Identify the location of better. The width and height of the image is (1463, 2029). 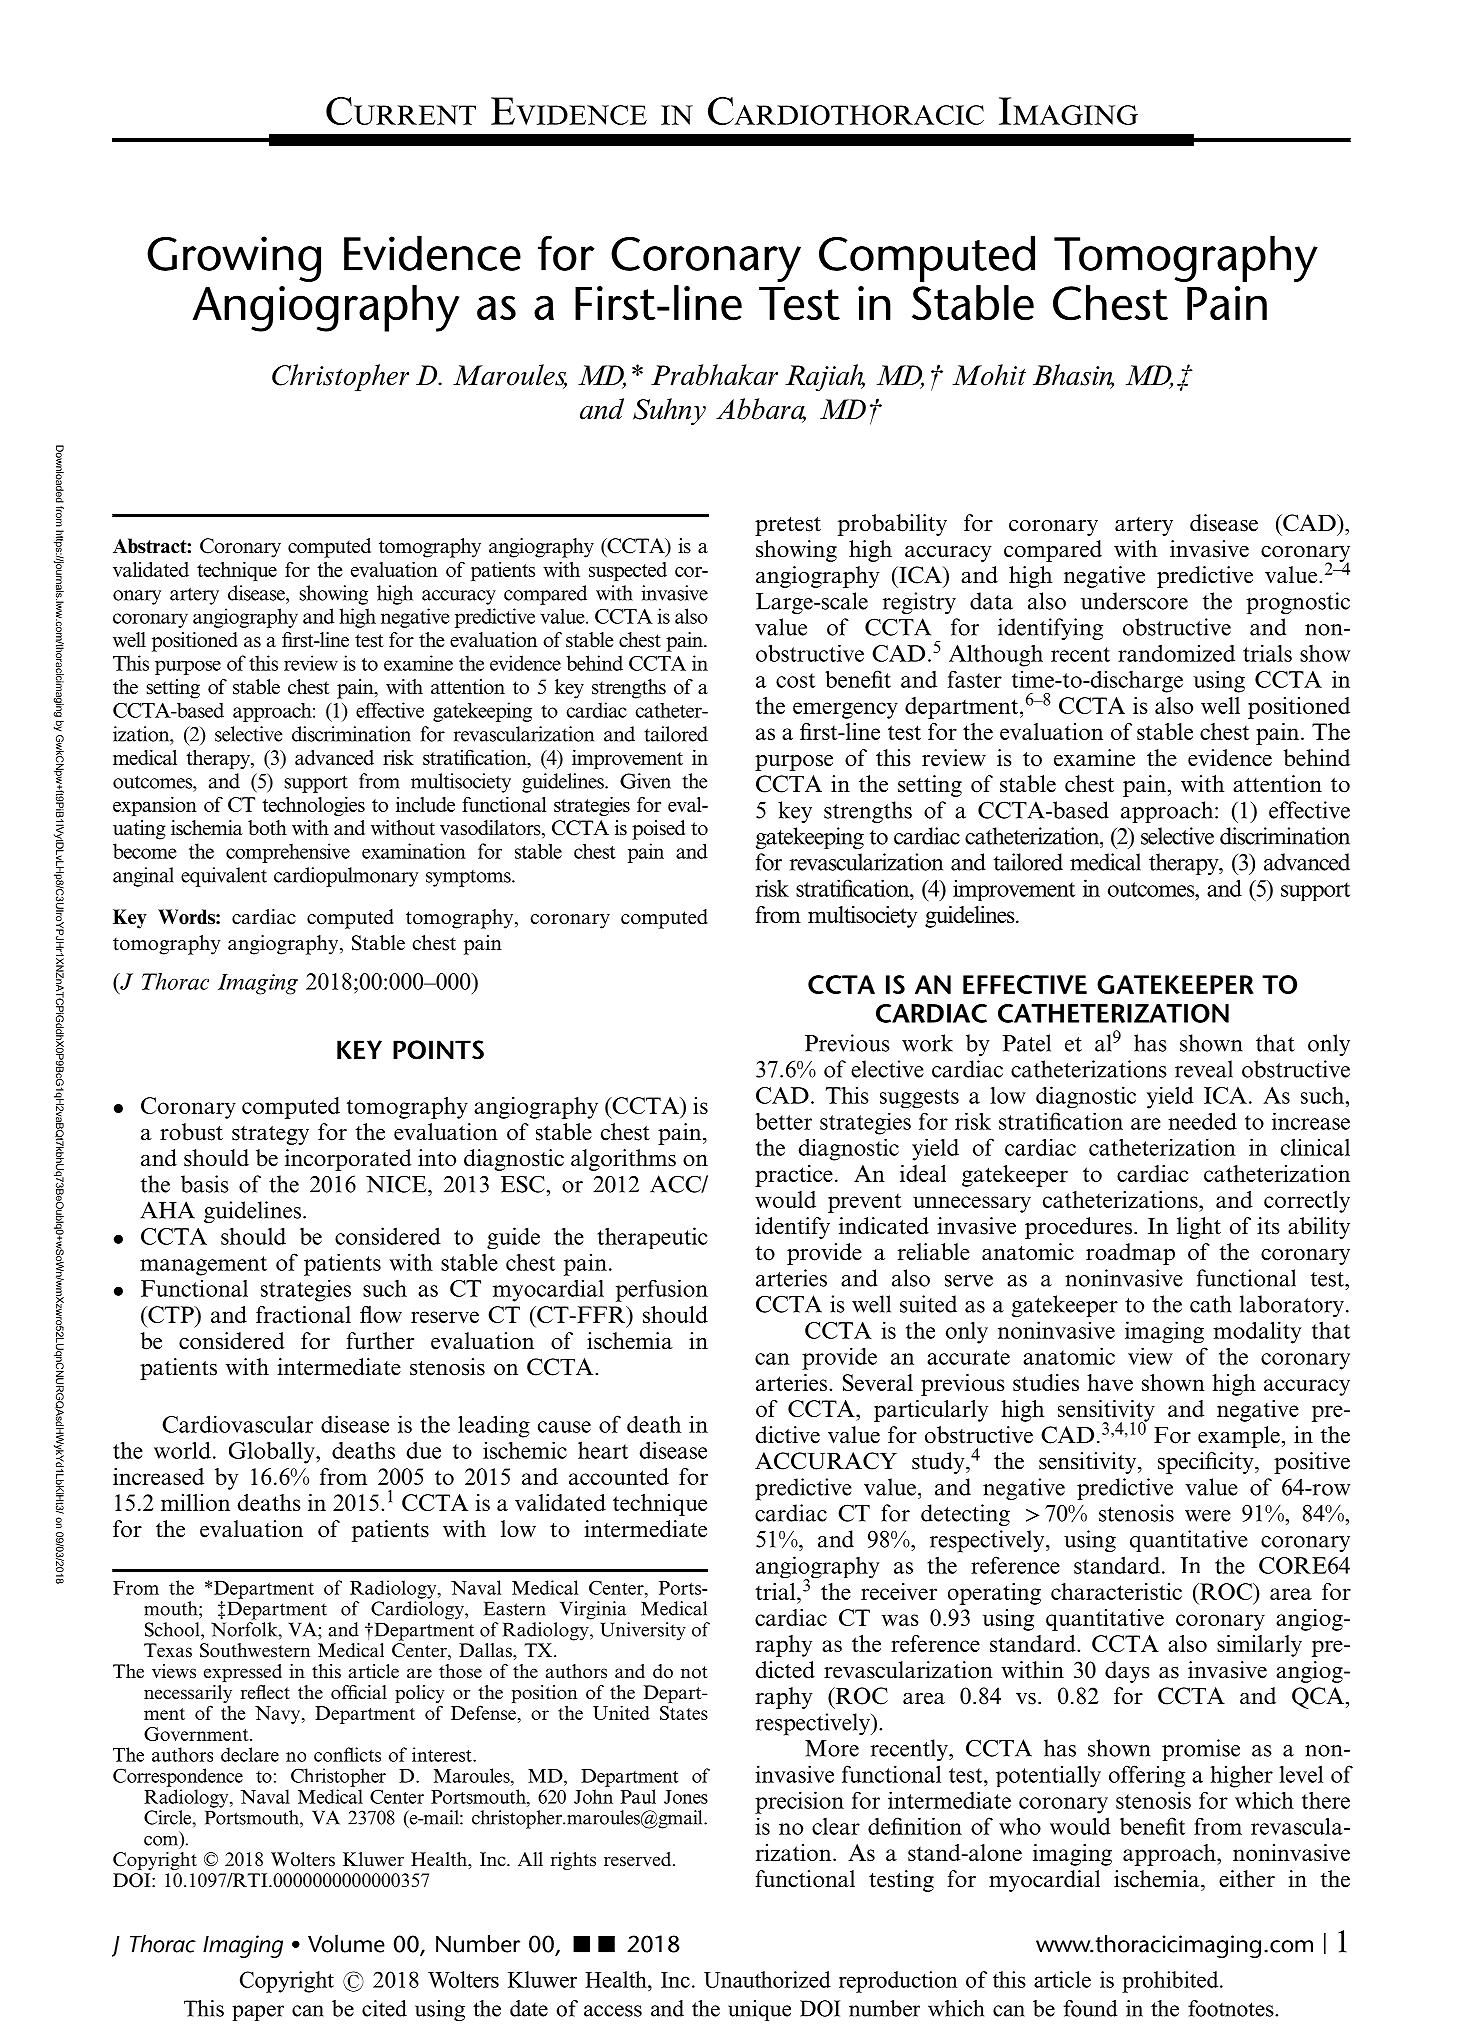
(784, 1121).
